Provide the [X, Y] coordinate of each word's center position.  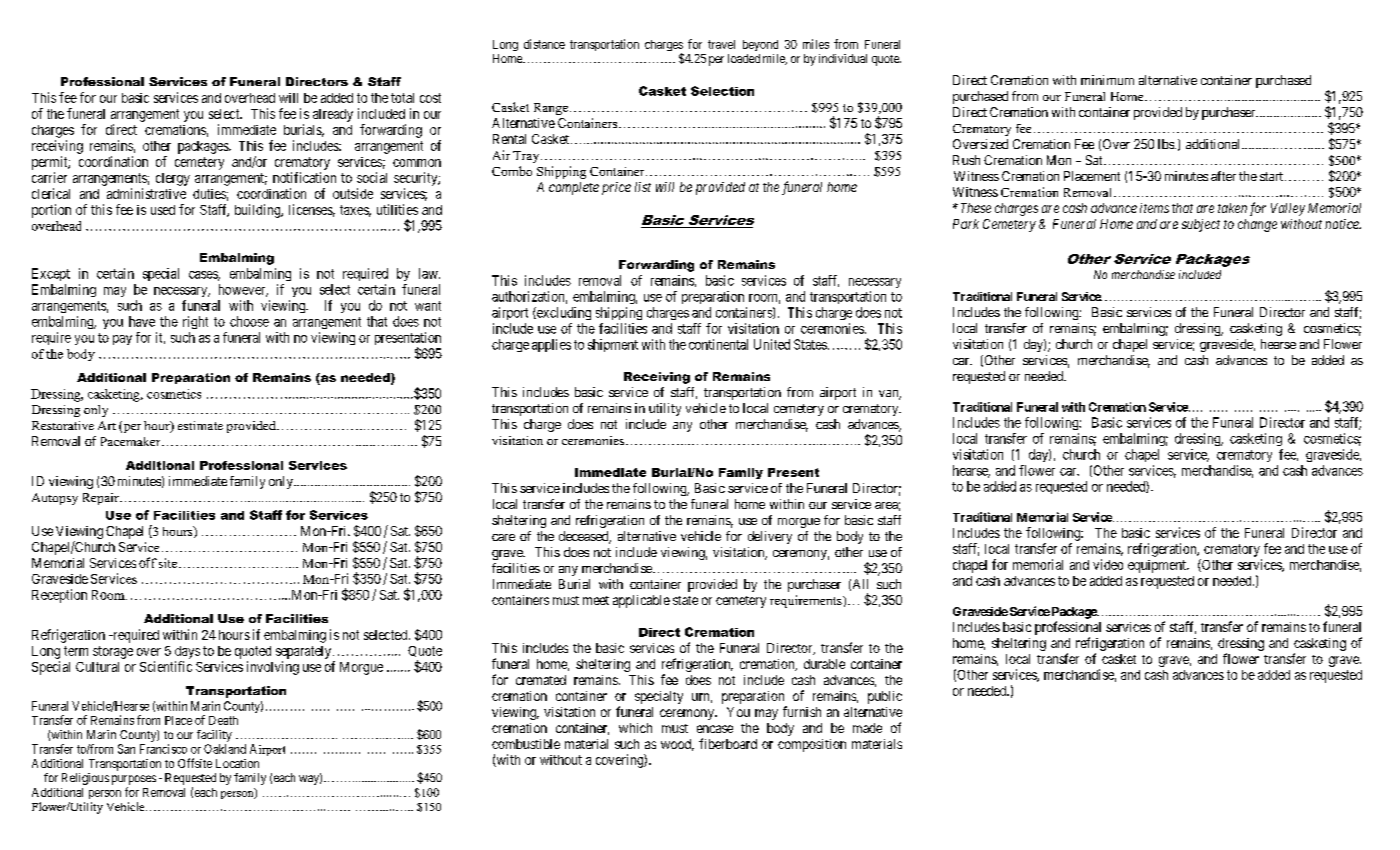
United [772, 344]
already [333, 115]
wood [677, 745]
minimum [1107, 80]
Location [237, 763]
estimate [200, 425]
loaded [744, 58]
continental [718, 344]
